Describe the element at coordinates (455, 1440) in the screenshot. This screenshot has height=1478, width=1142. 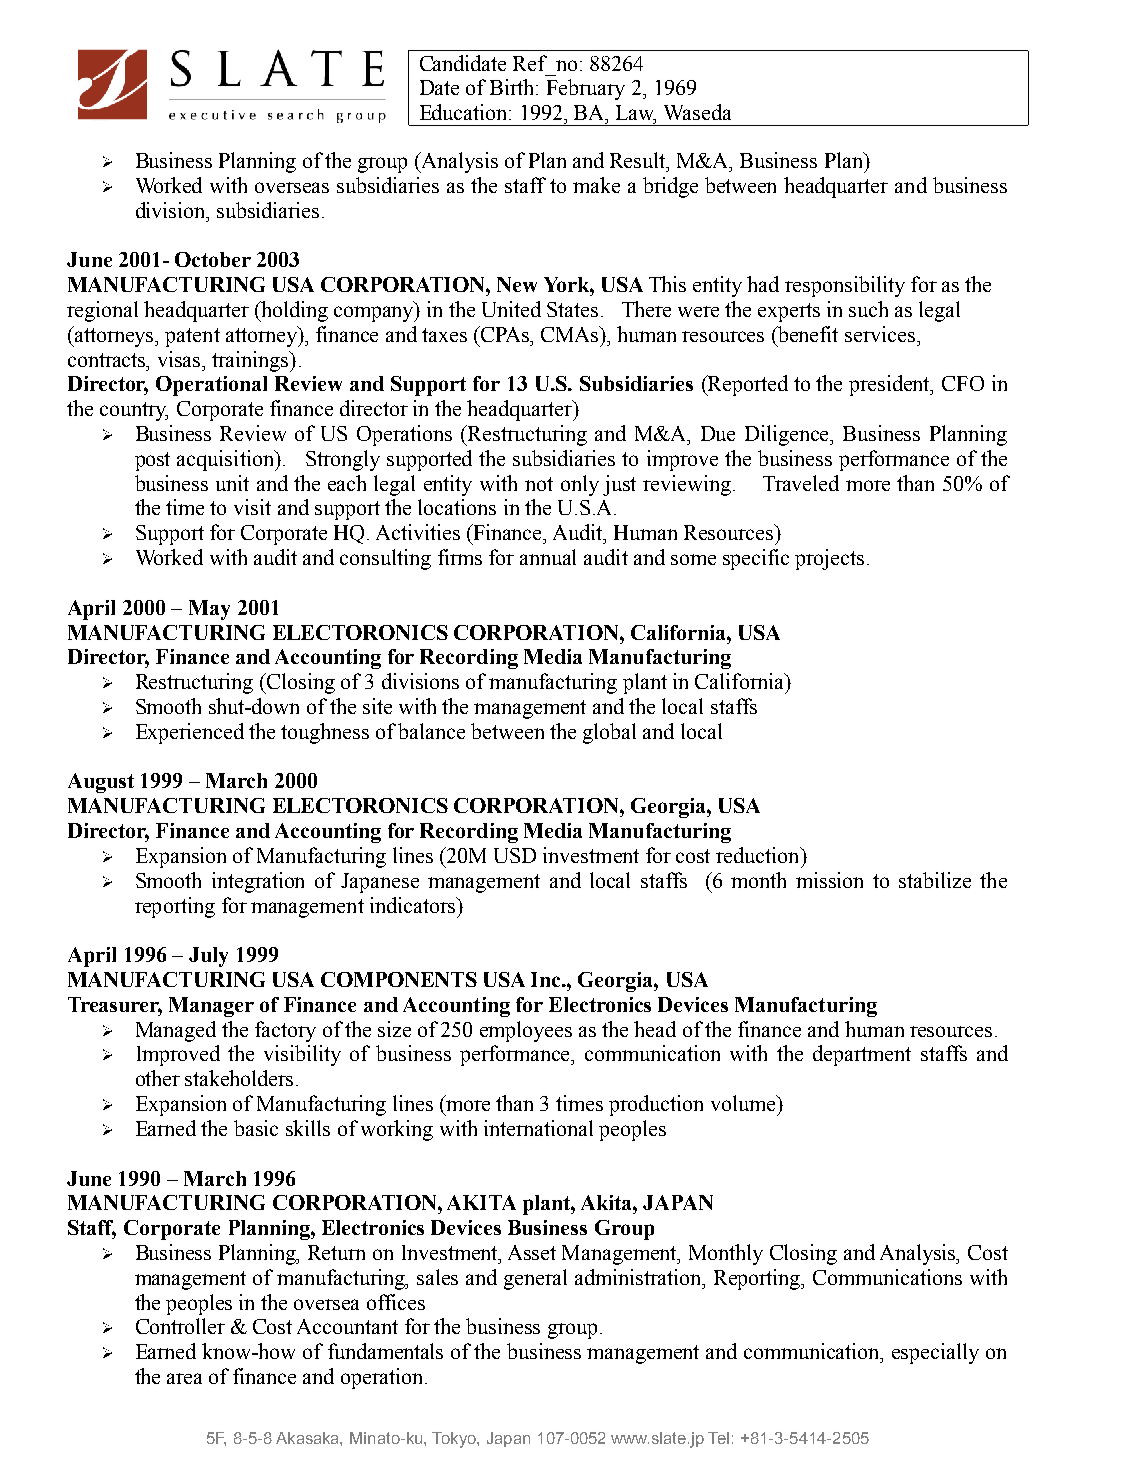
I see `Tokyo` at that location.
